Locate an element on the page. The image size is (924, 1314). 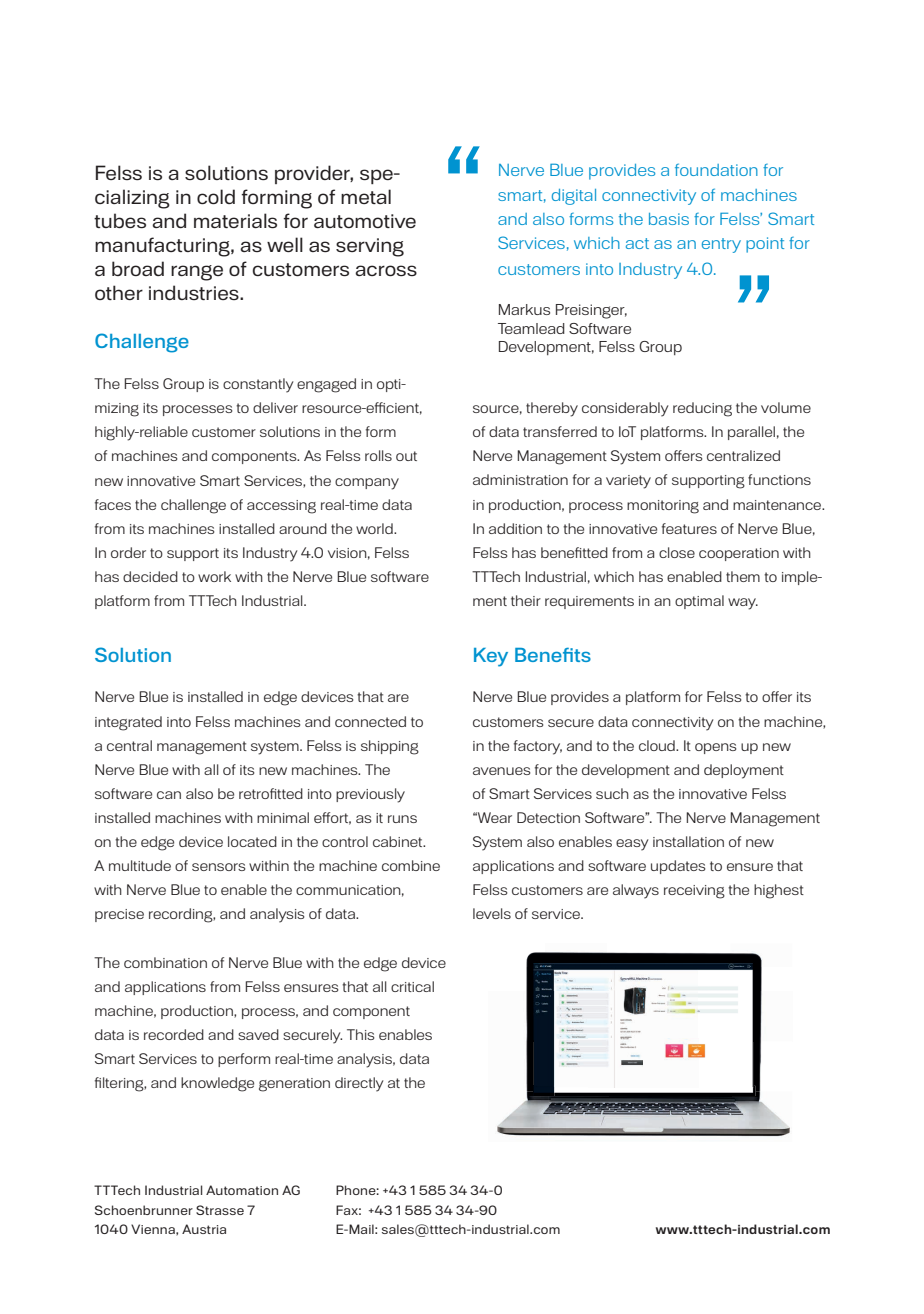
can is located at coordinates (169, 795).
